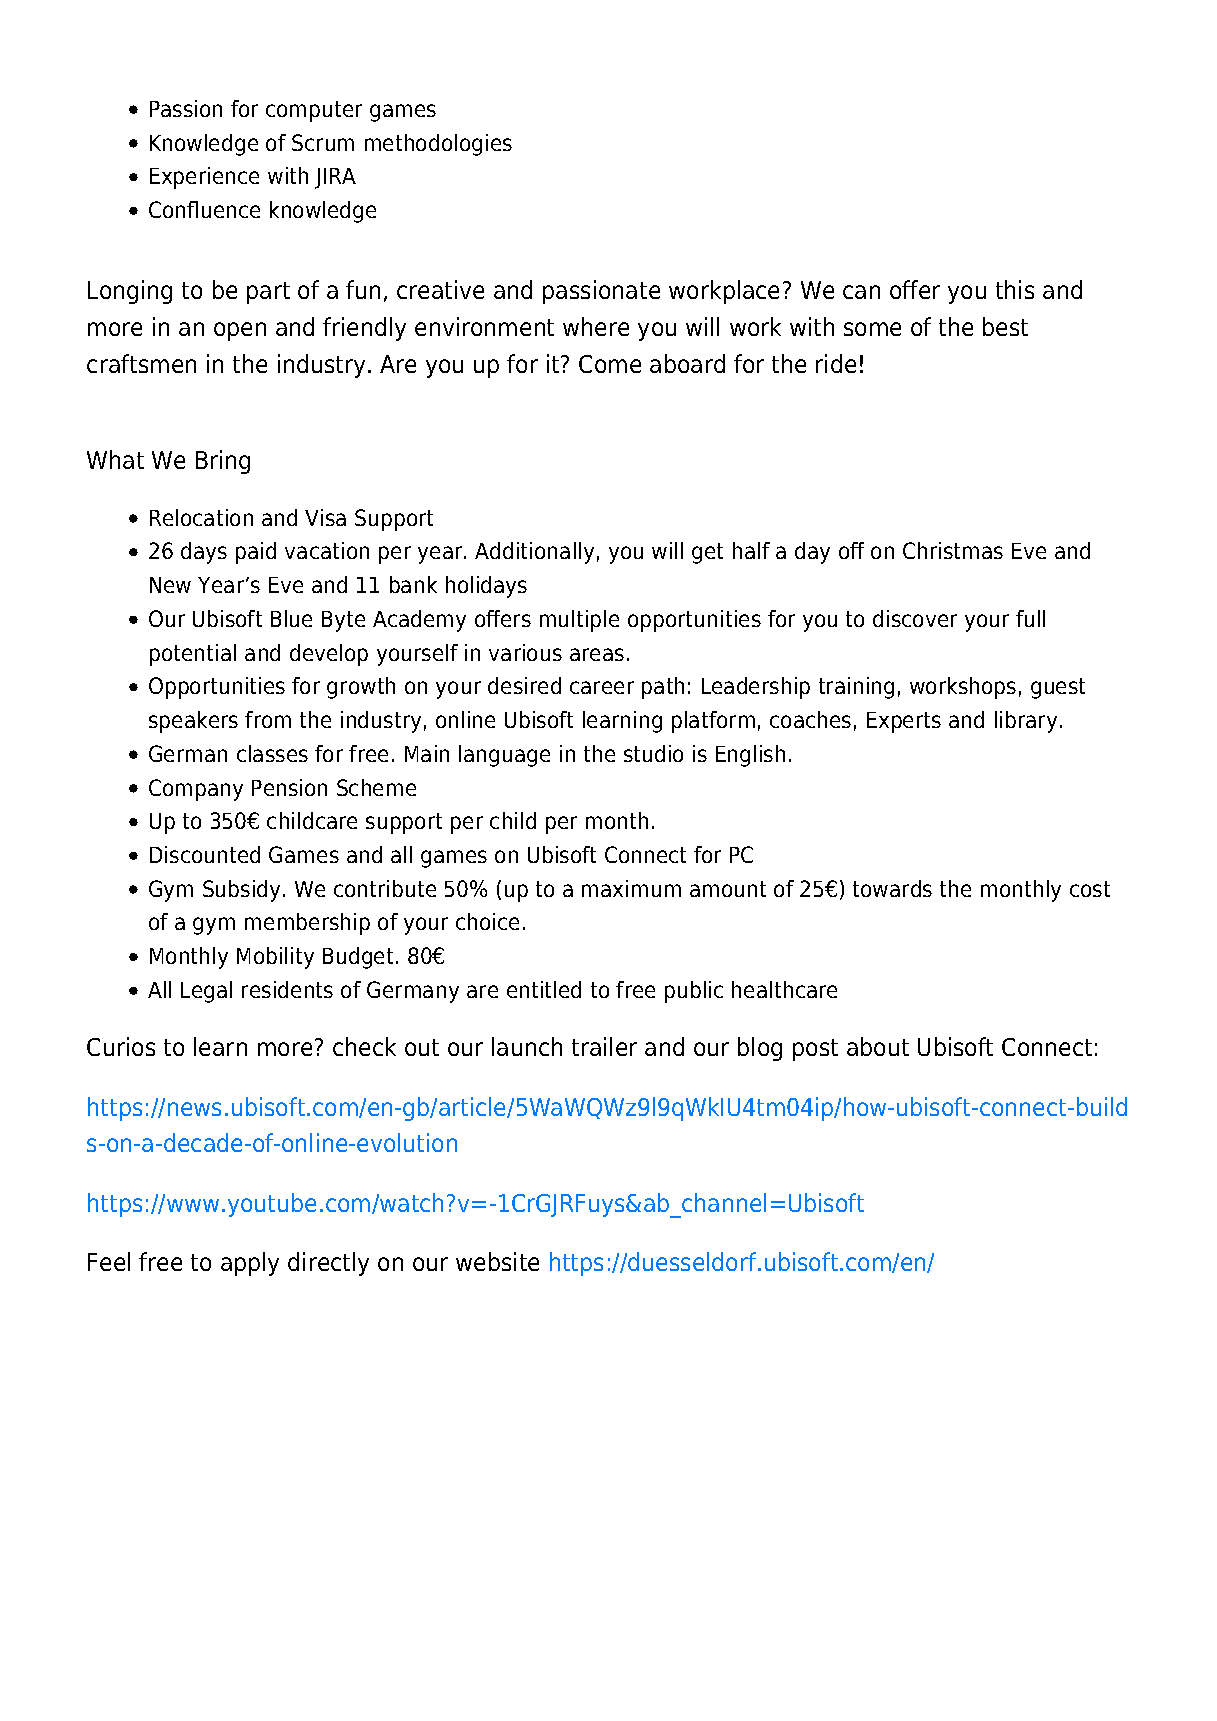  I want to click on apply, so click(250, 1264).
